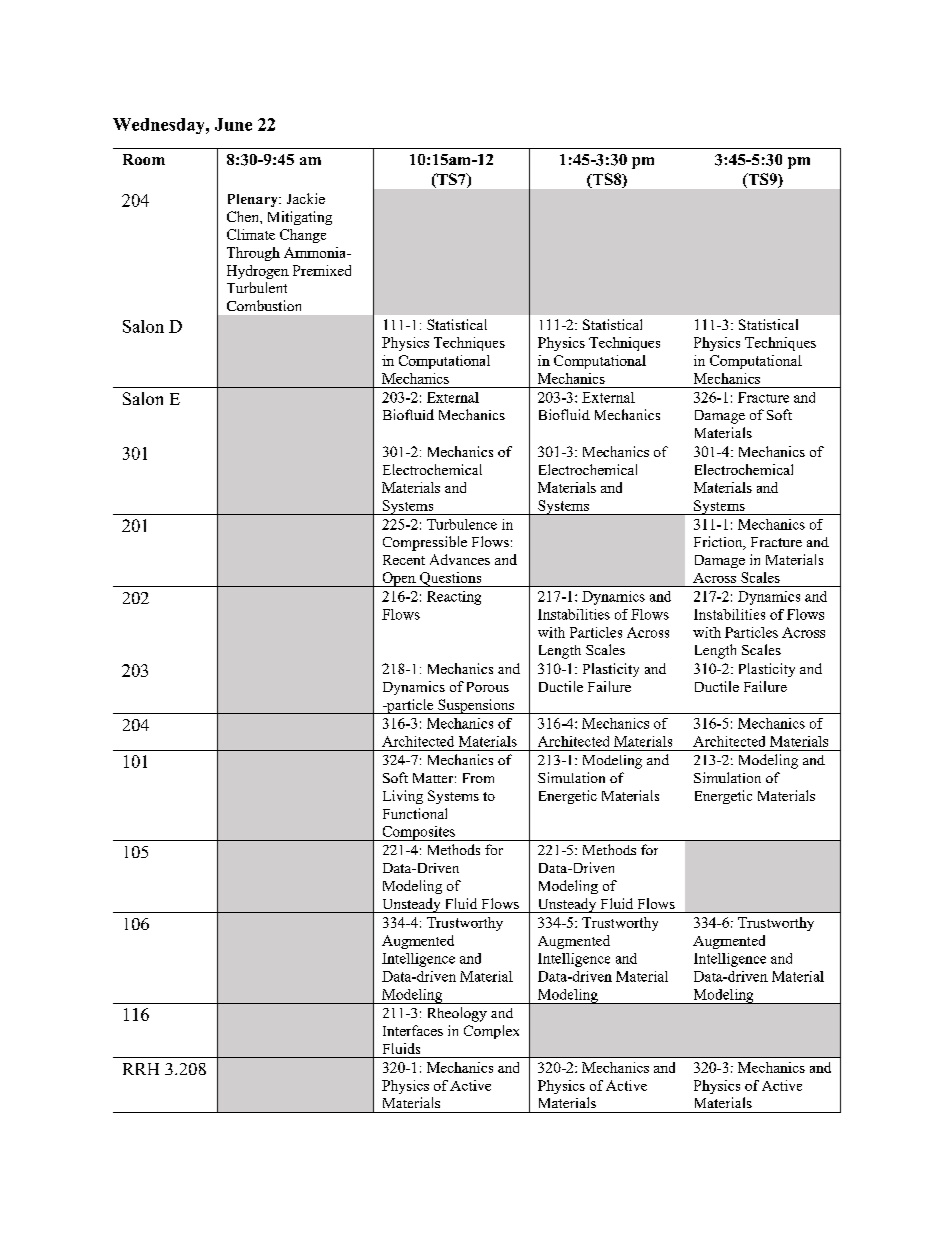 The height and width of the image is (1233, 952). Describe the element at coordinates (460, 559) in the image. I see `Advances` at that location.
